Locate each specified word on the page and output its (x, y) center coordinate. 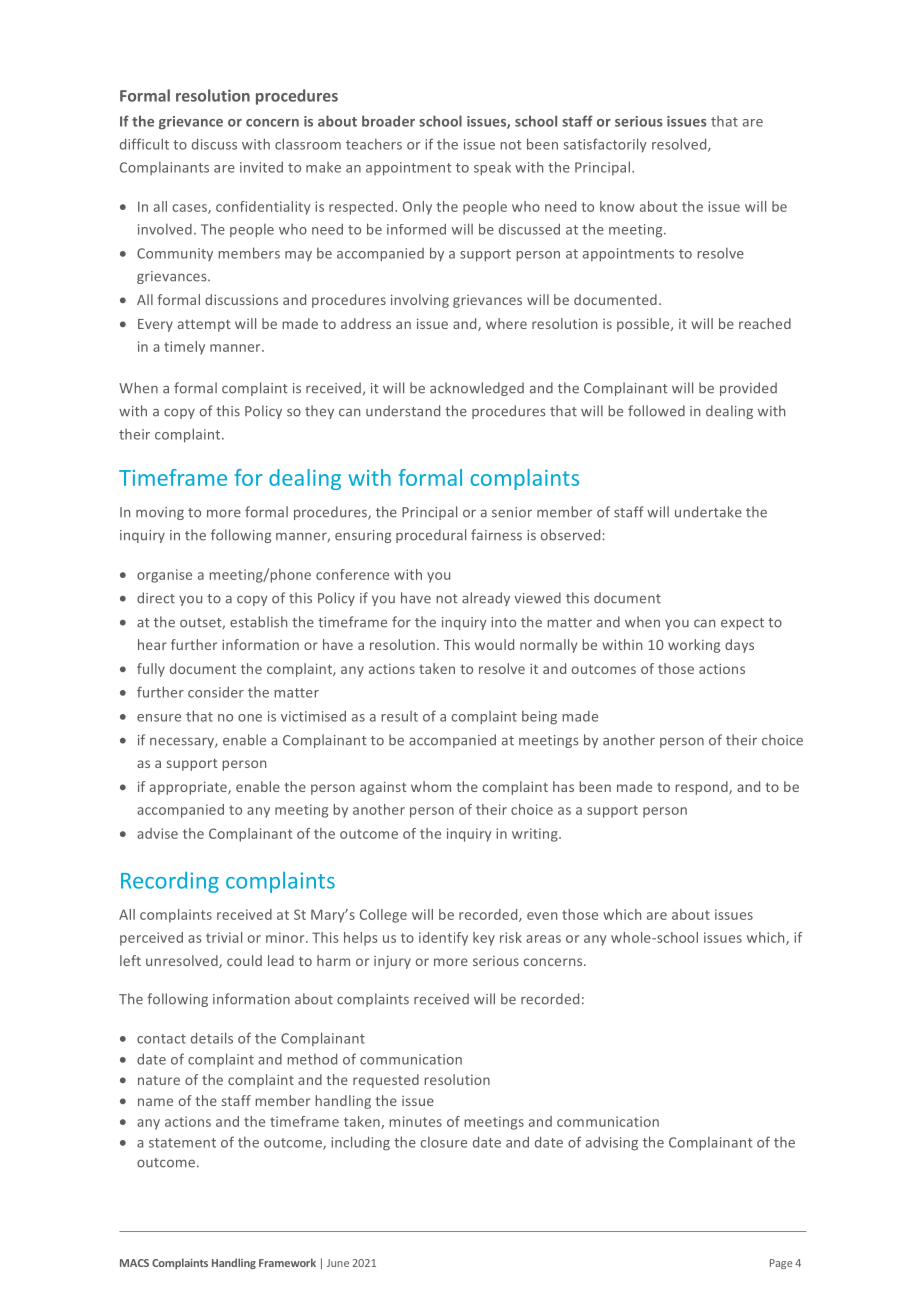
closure (444, 1142)
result (399, 716)
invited (261, 167)
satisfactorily (605, 145)
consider (216, 692)
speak (492, 169)
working (694, 646)
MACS (134, 1263)
